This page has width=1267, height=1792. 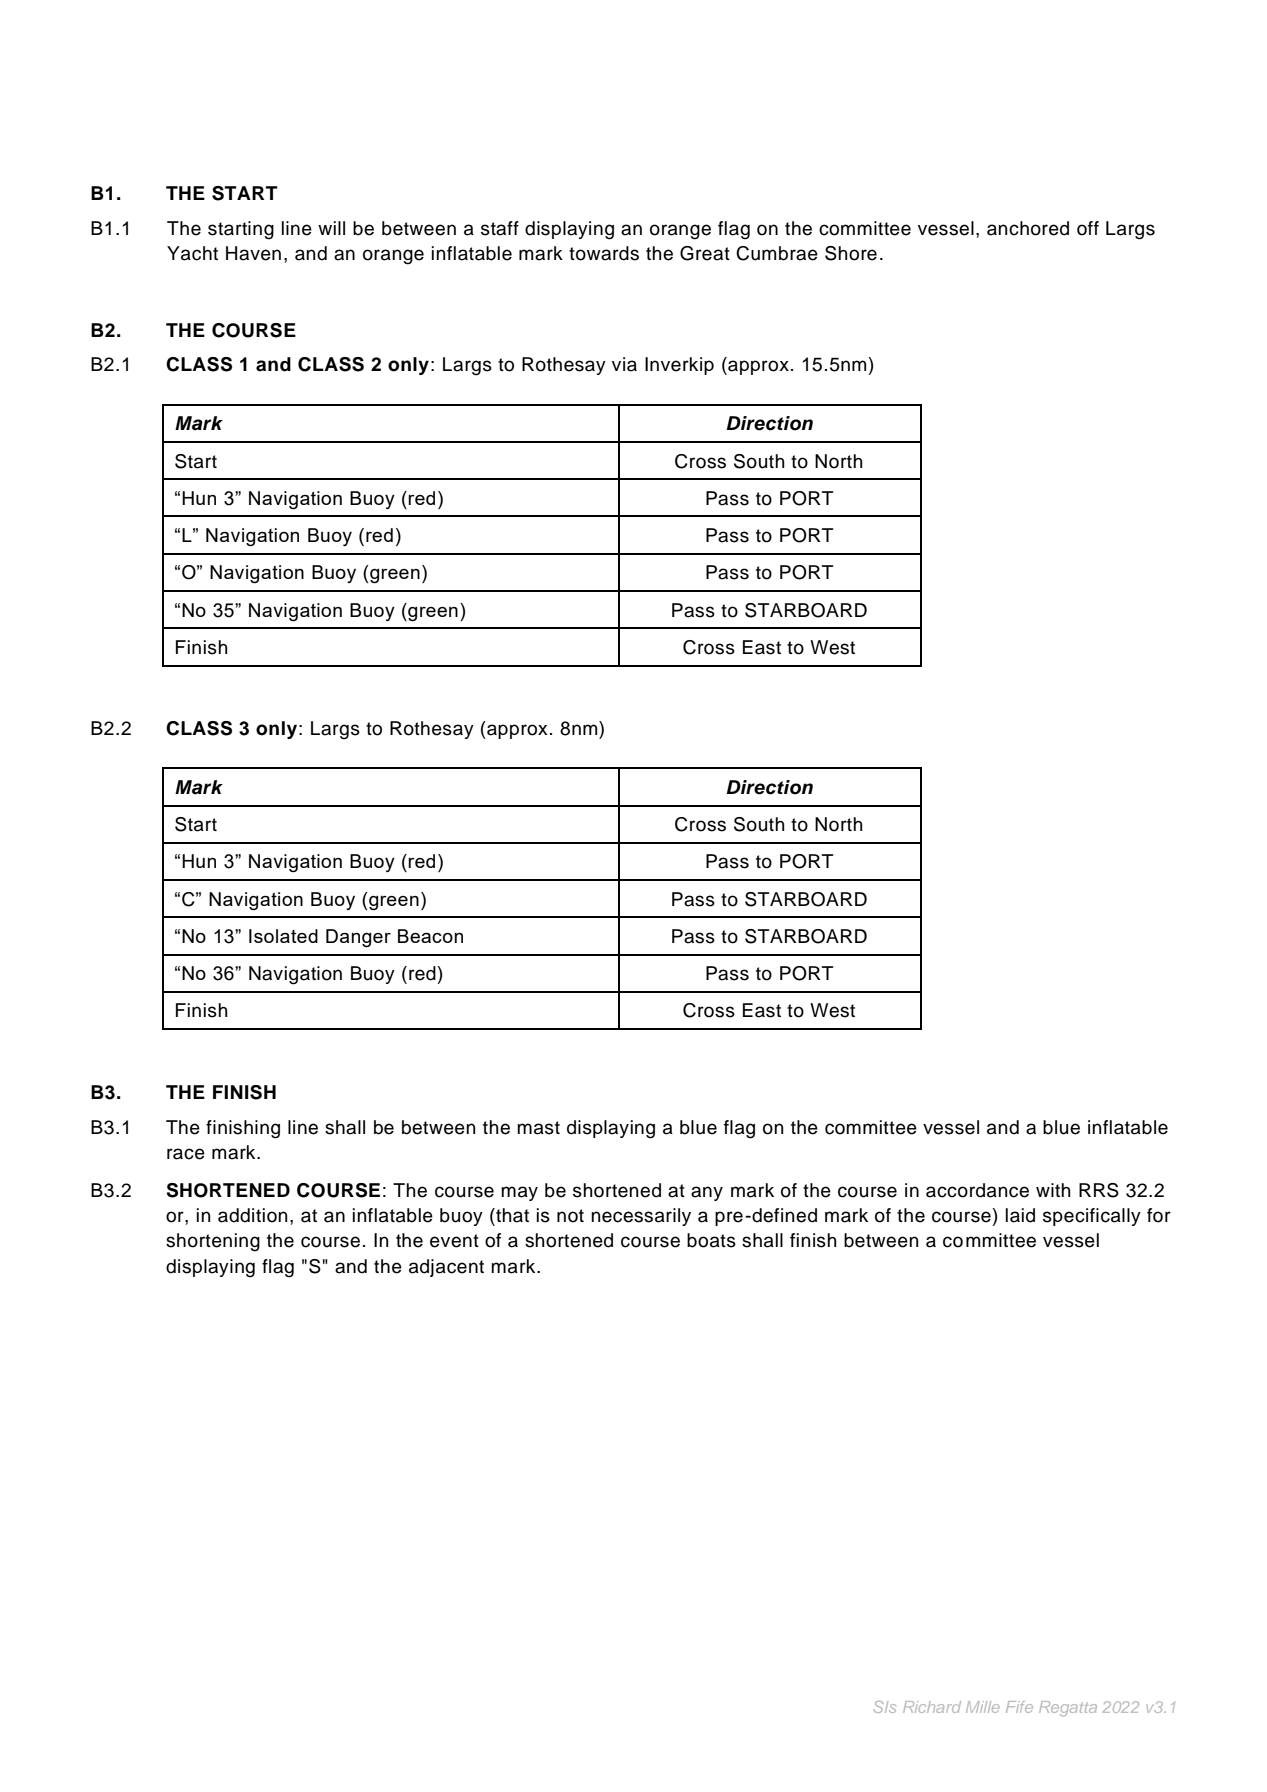 I want to click on with, so click(x=1053, y=1190).
